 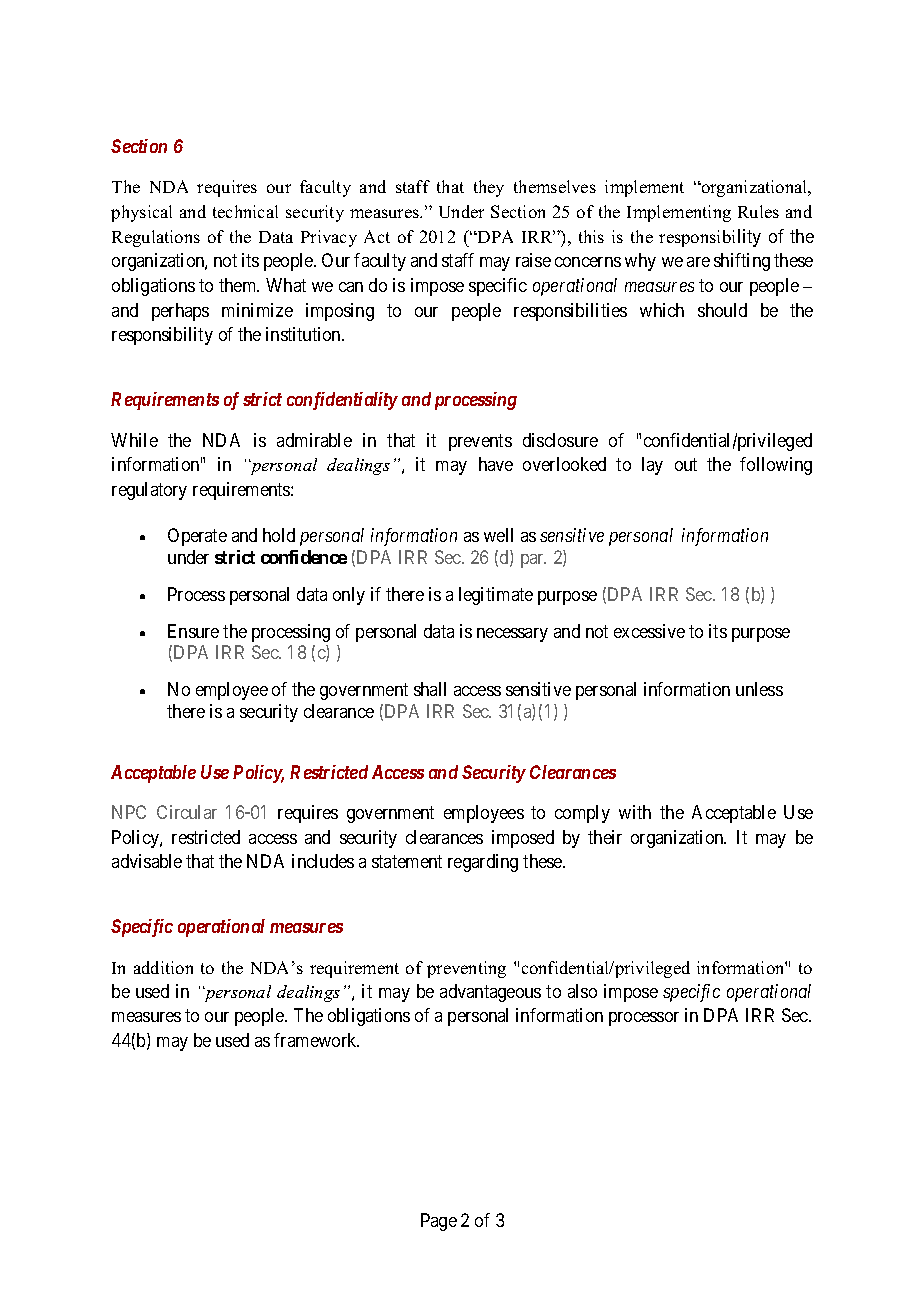 I want to click on framework, so click(x=316, y=1040).
